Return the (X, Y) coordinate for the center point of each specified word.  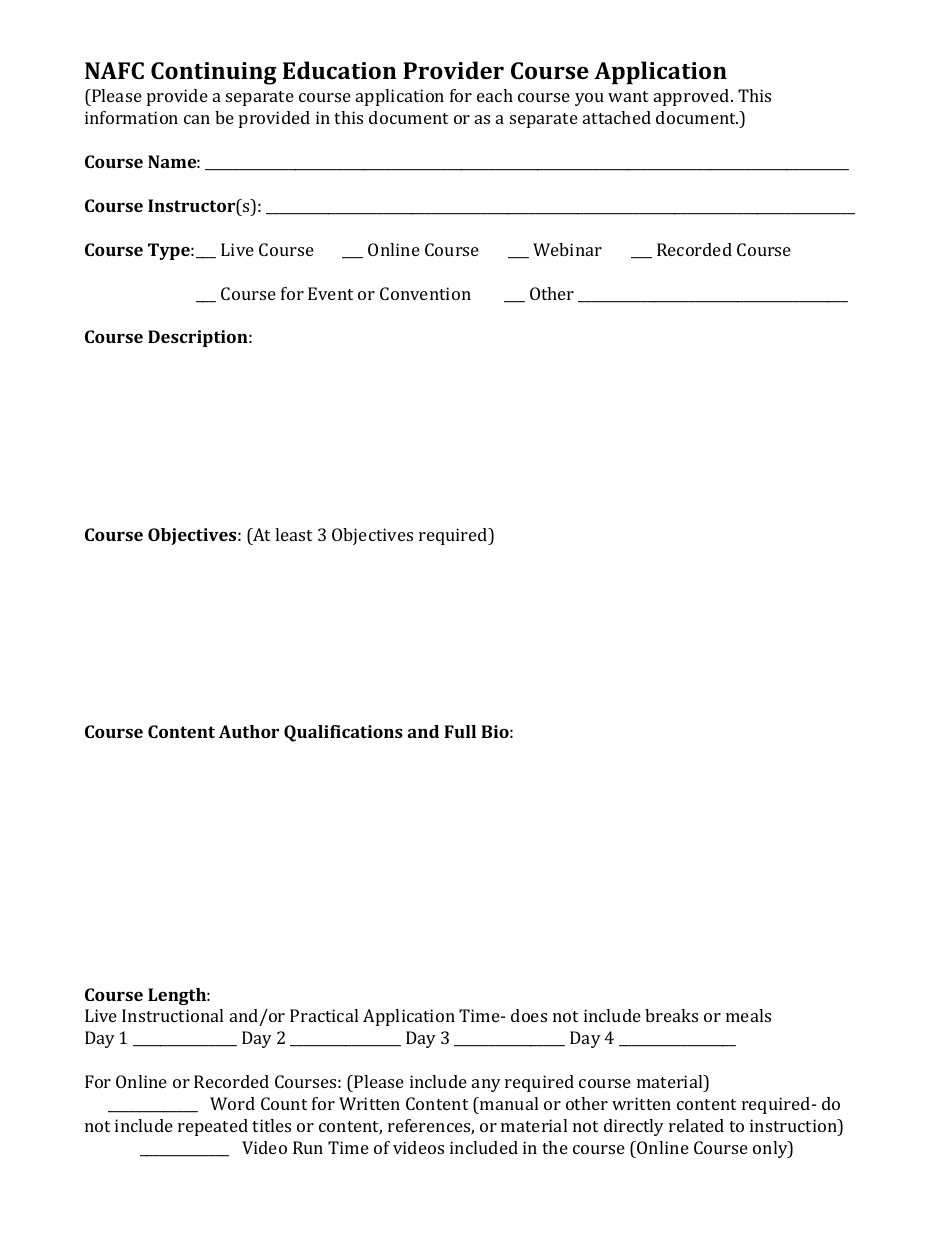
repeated (213, 1127)
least (293, 534)
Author (249, 731)
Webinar (567, 249)
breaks (671, 1015)
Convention (425, 293)
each (495, 95)
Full (460, 731)
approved (693, 97)
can (197, 119)
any (486, 1085)
